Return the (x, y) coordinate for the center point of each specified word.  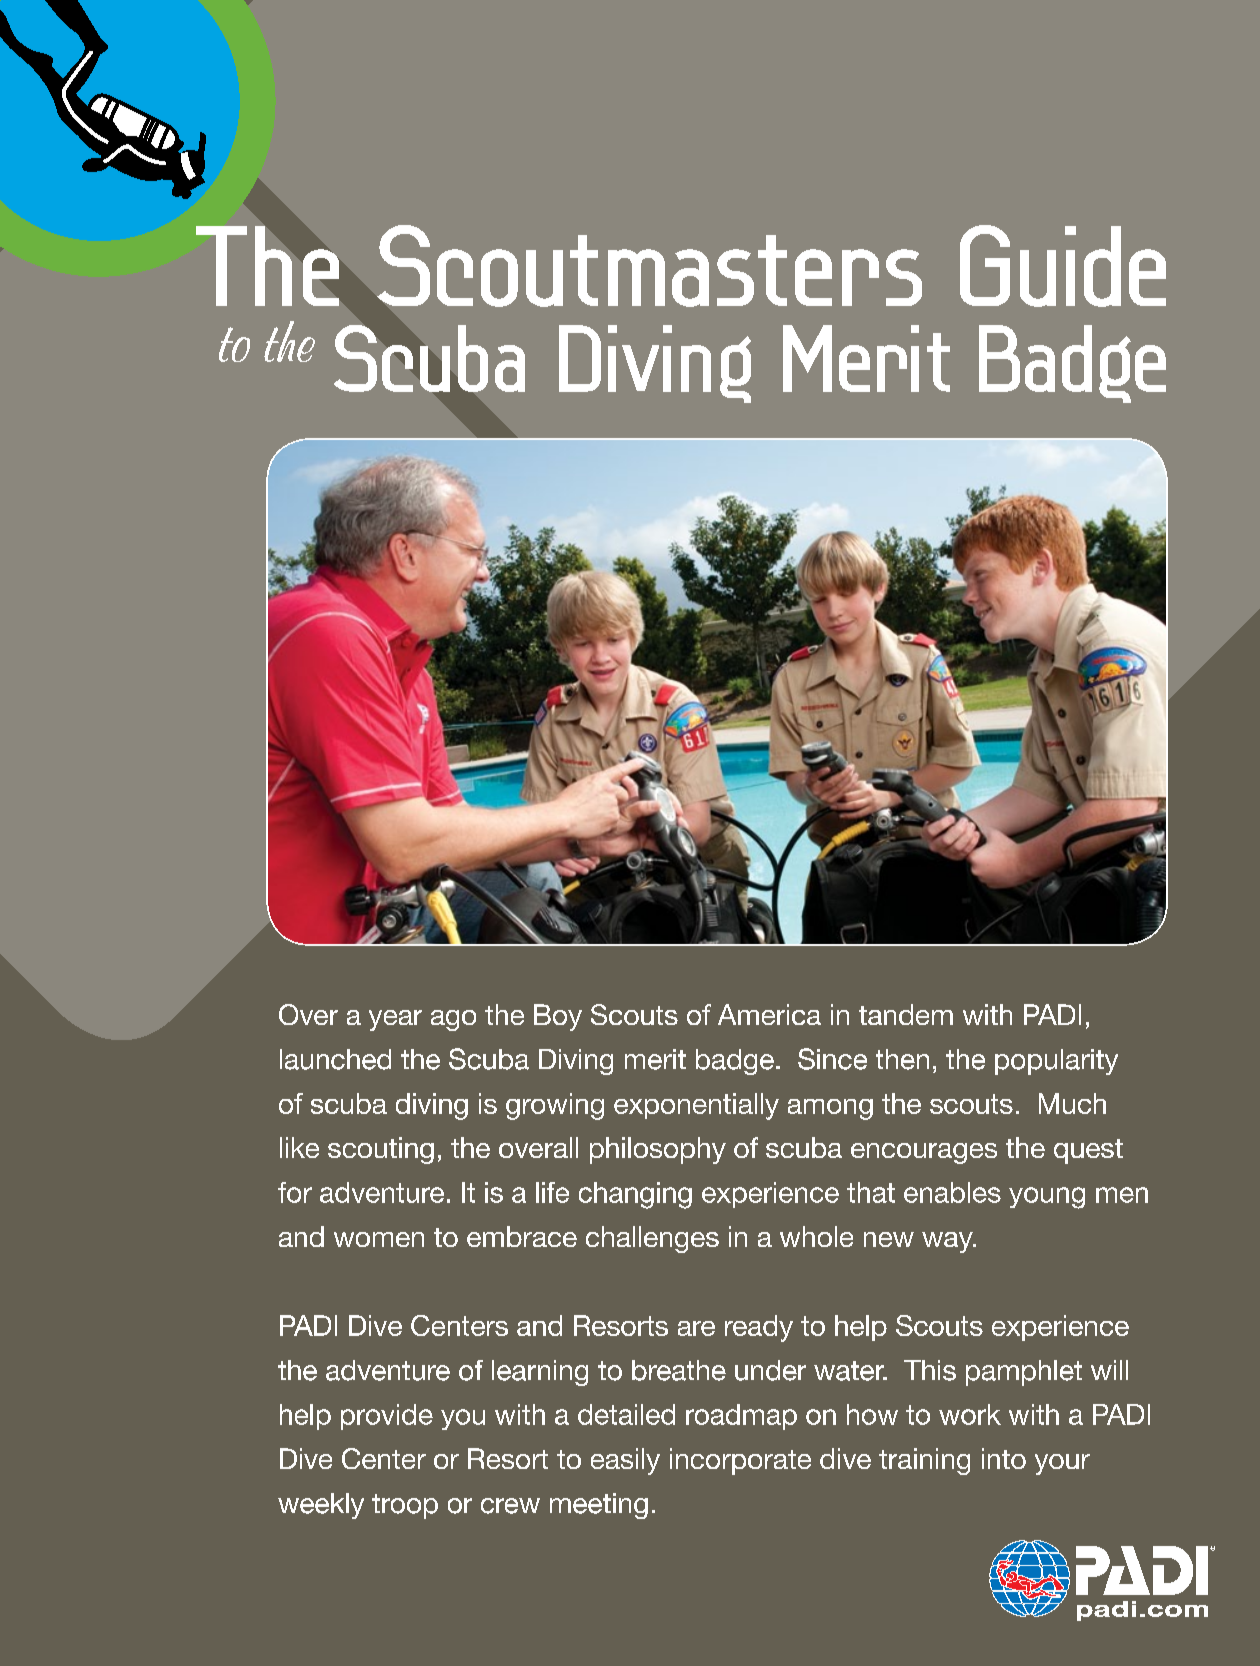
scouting (381, 1150)
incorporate (740, 1461)
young (1047, 1198)
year (395, 1020)
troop (405, 1506)
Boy (558, 1017)
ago (453, 1020)
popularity (1056, 1062)
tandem (906, 1014)
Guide (1063, 266)
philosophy (658, 1150)
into (1004, 1458)
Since (832, 1059)
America (769, 1014)
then (902, 1059)
